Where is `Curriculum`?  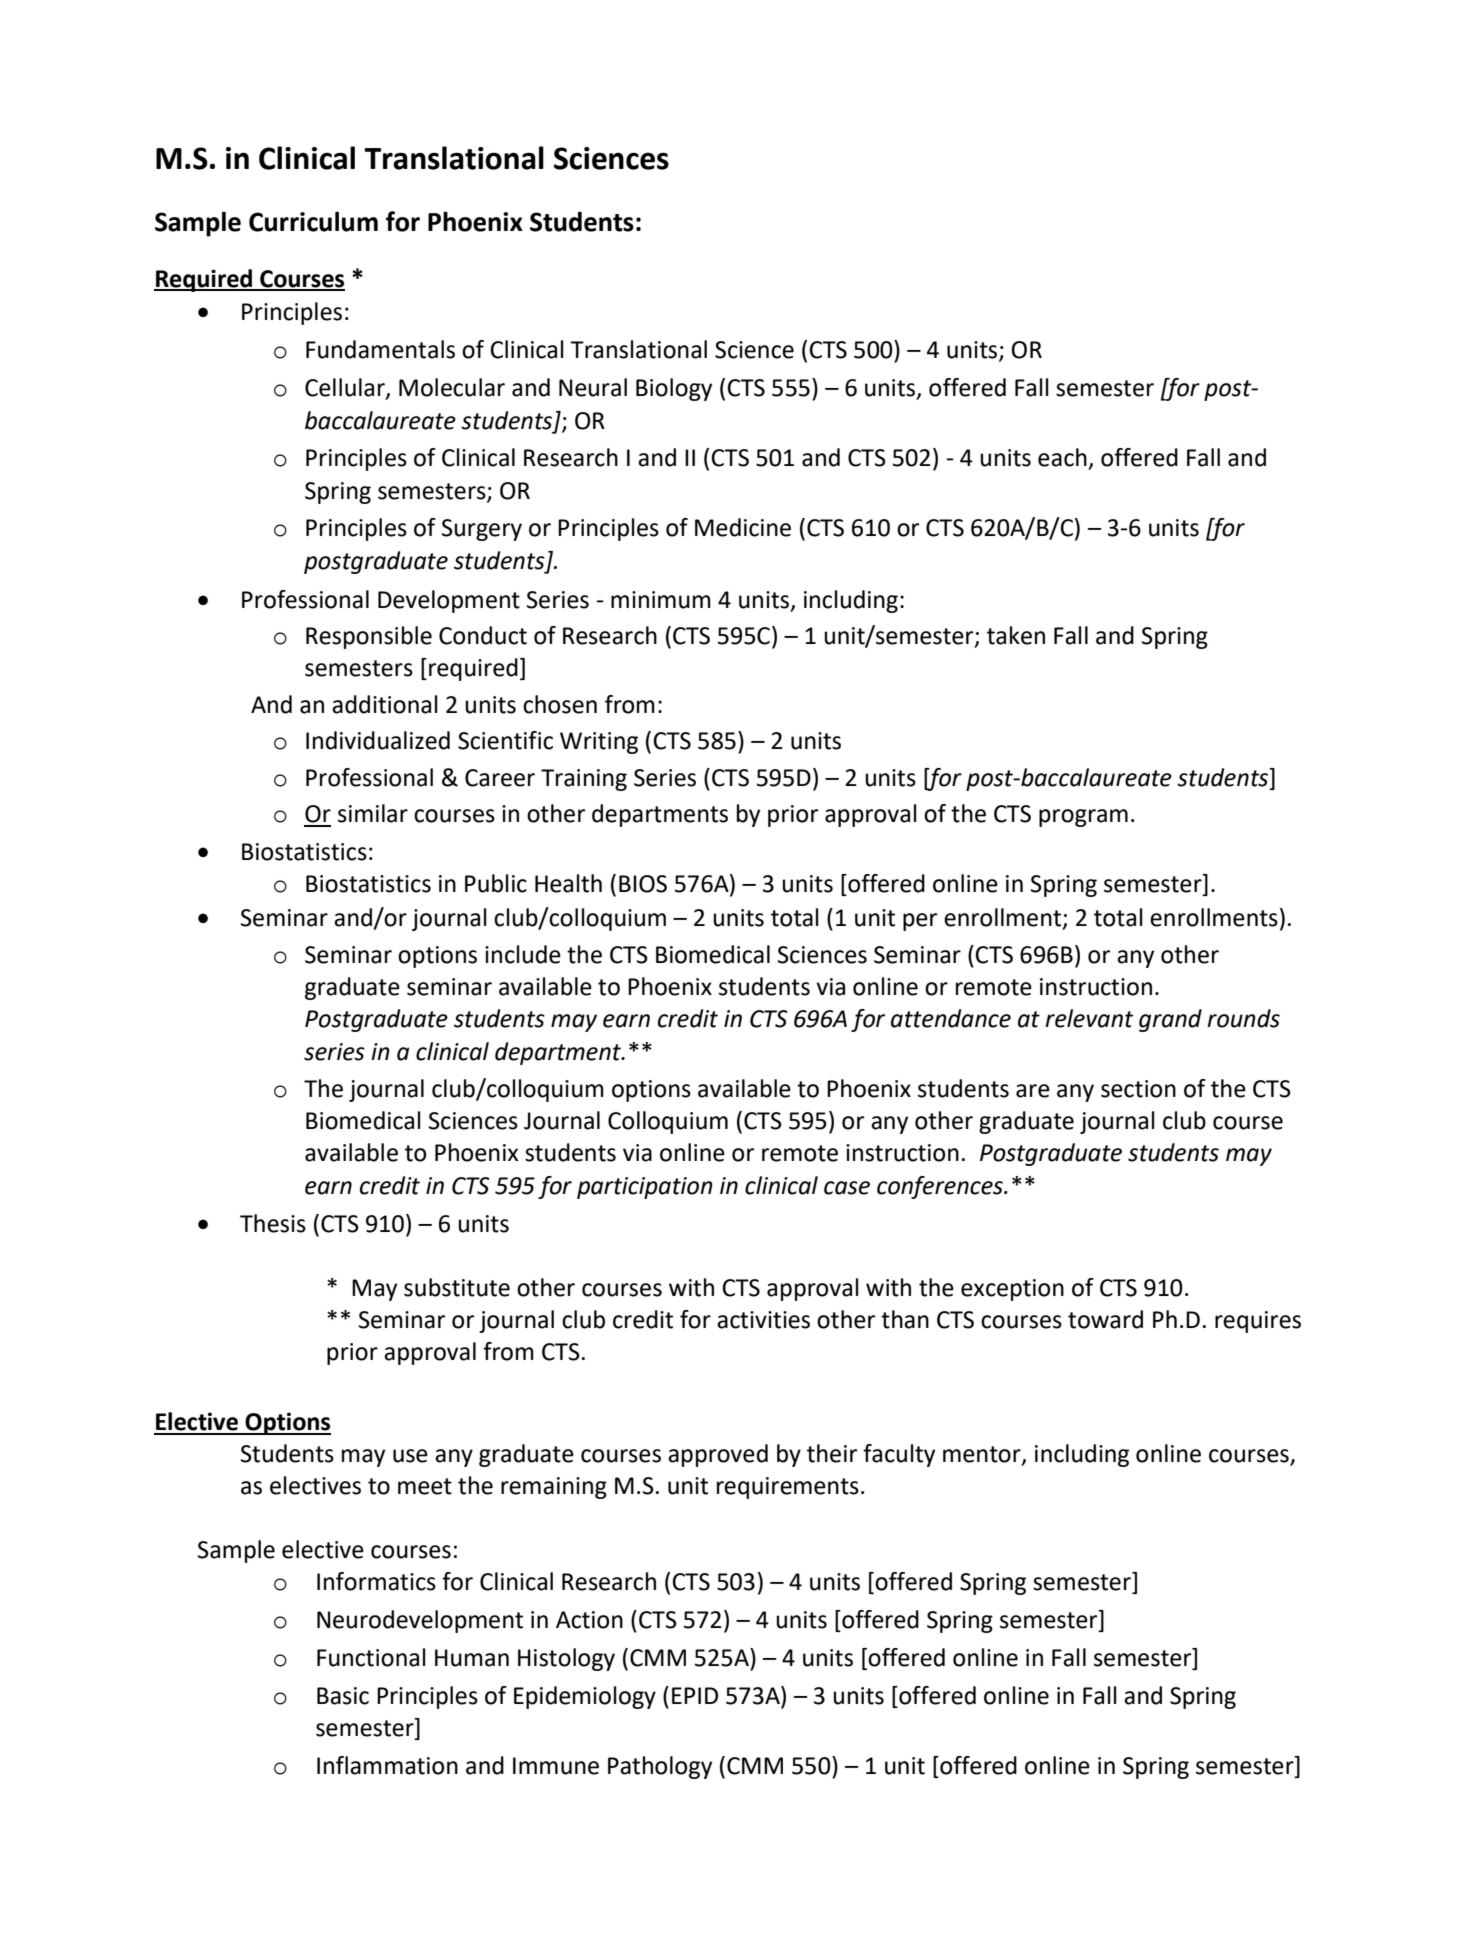 Curriculum is located at coordinates (313, 221).
